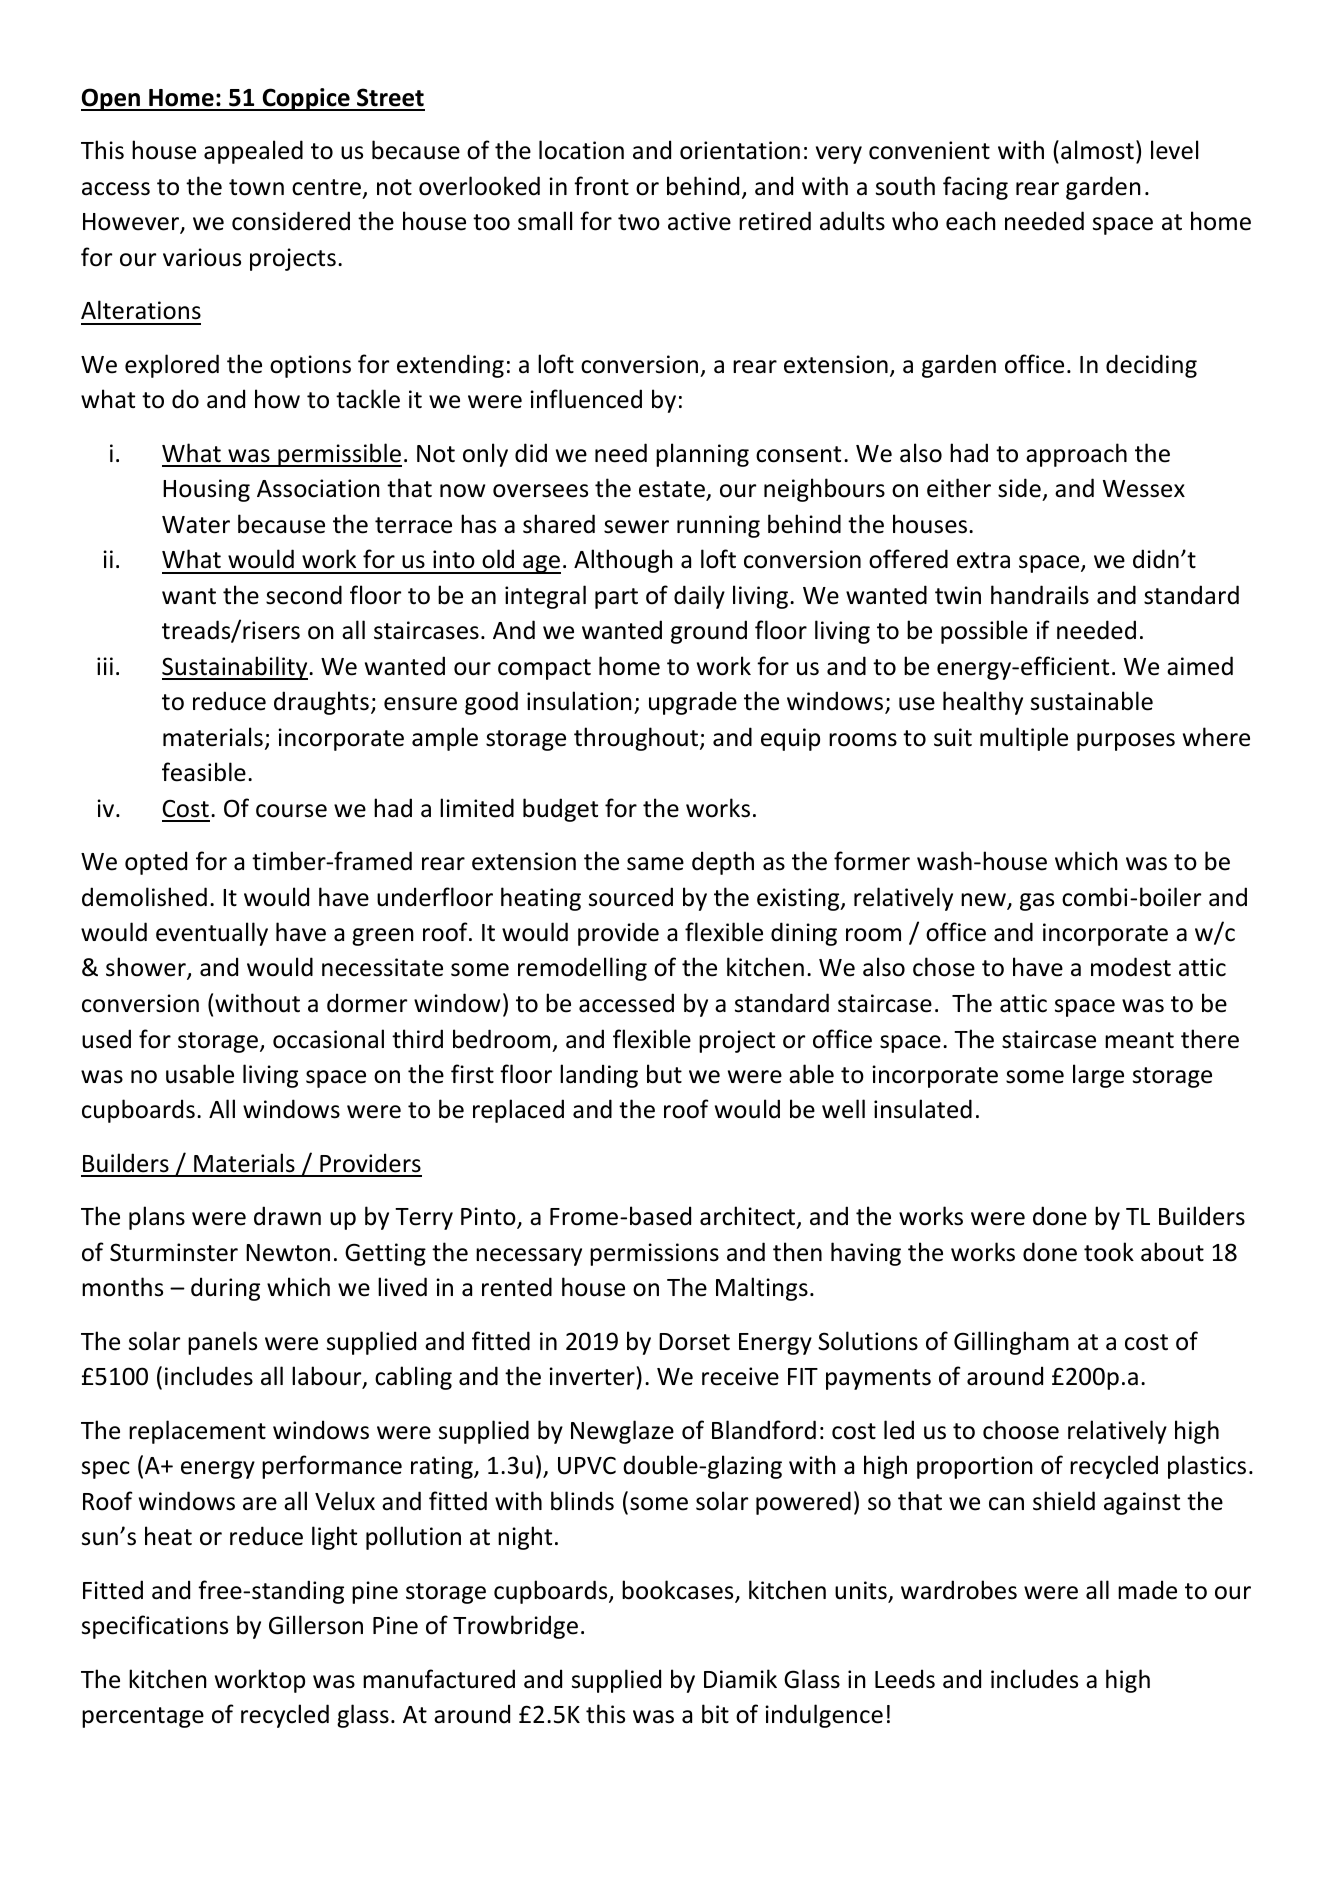  I want to click on gas, so click(1037, 902).
